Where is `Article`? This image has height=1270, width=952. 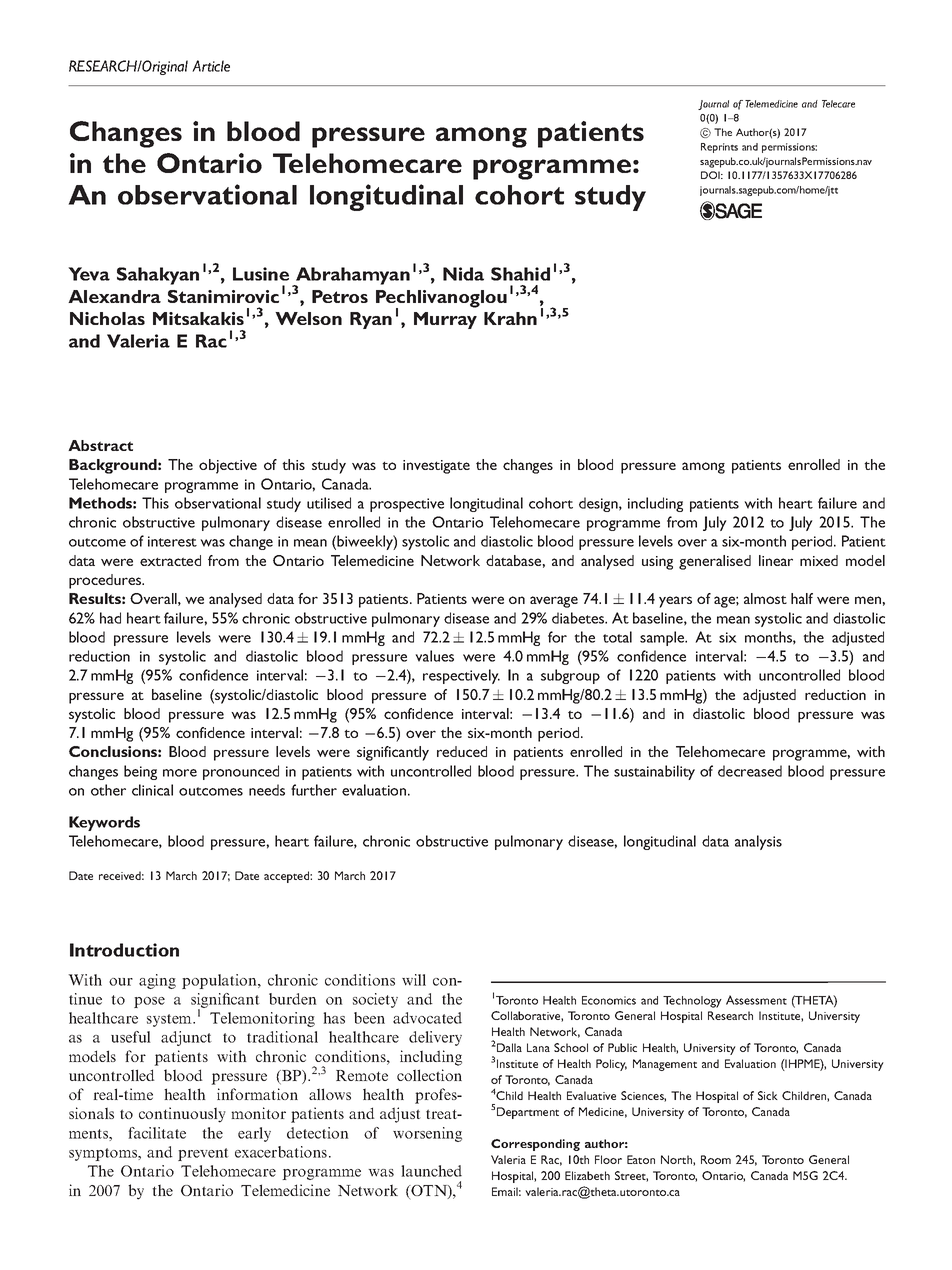
Article is located at coordinates (211, 66).
